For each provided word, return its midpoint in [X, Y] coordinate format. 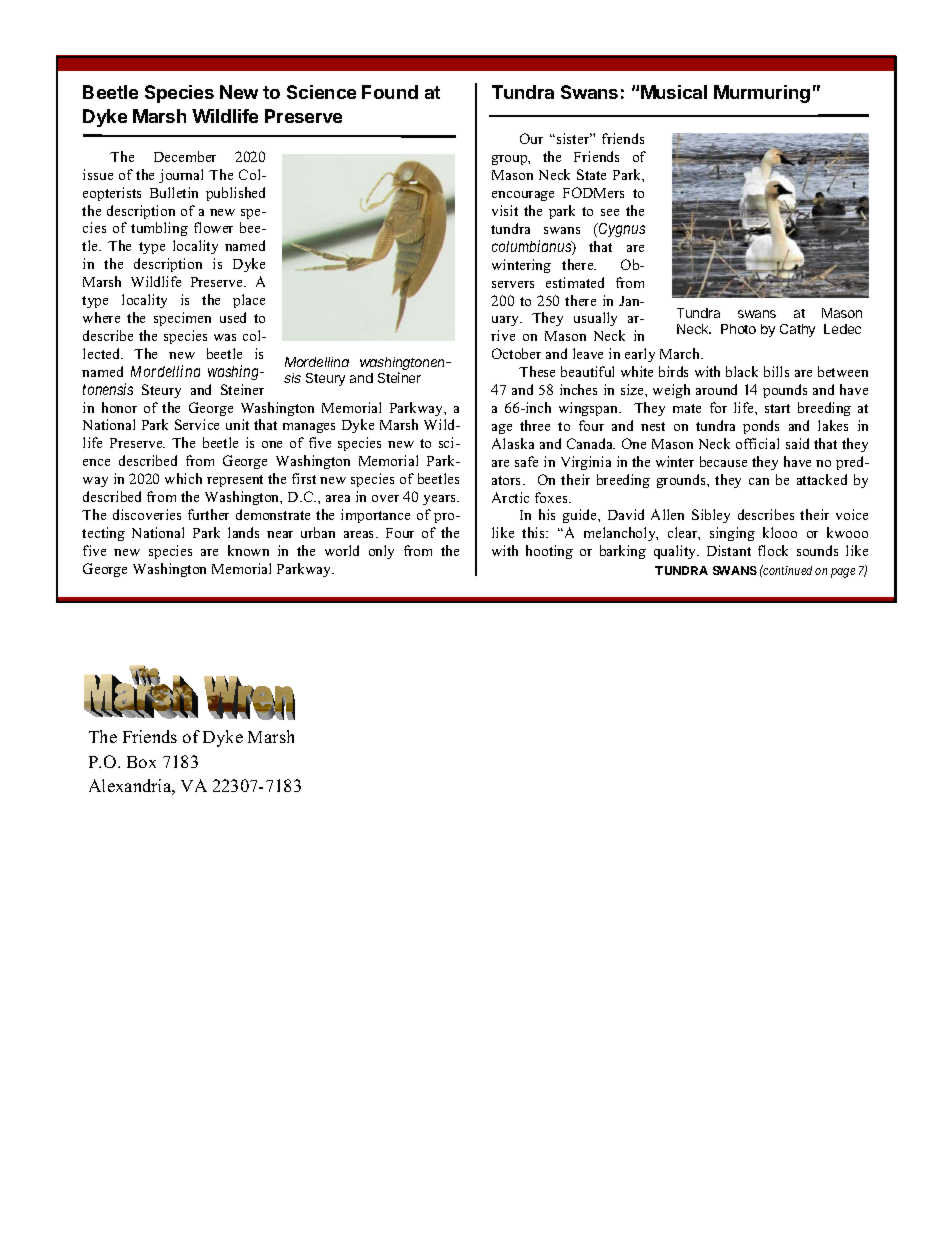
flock [773, 550]
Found [390, 92]
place [249, 301]
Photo [738, 329]
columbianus [532, 247]
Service [197, 424]
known [248, 550]
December [185, 156]
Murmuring [762, 94]
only [381, 552]
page [843, 573]
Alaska [513, 443]
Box [141, 762]
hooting [549, 552]
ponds [761, 427]
